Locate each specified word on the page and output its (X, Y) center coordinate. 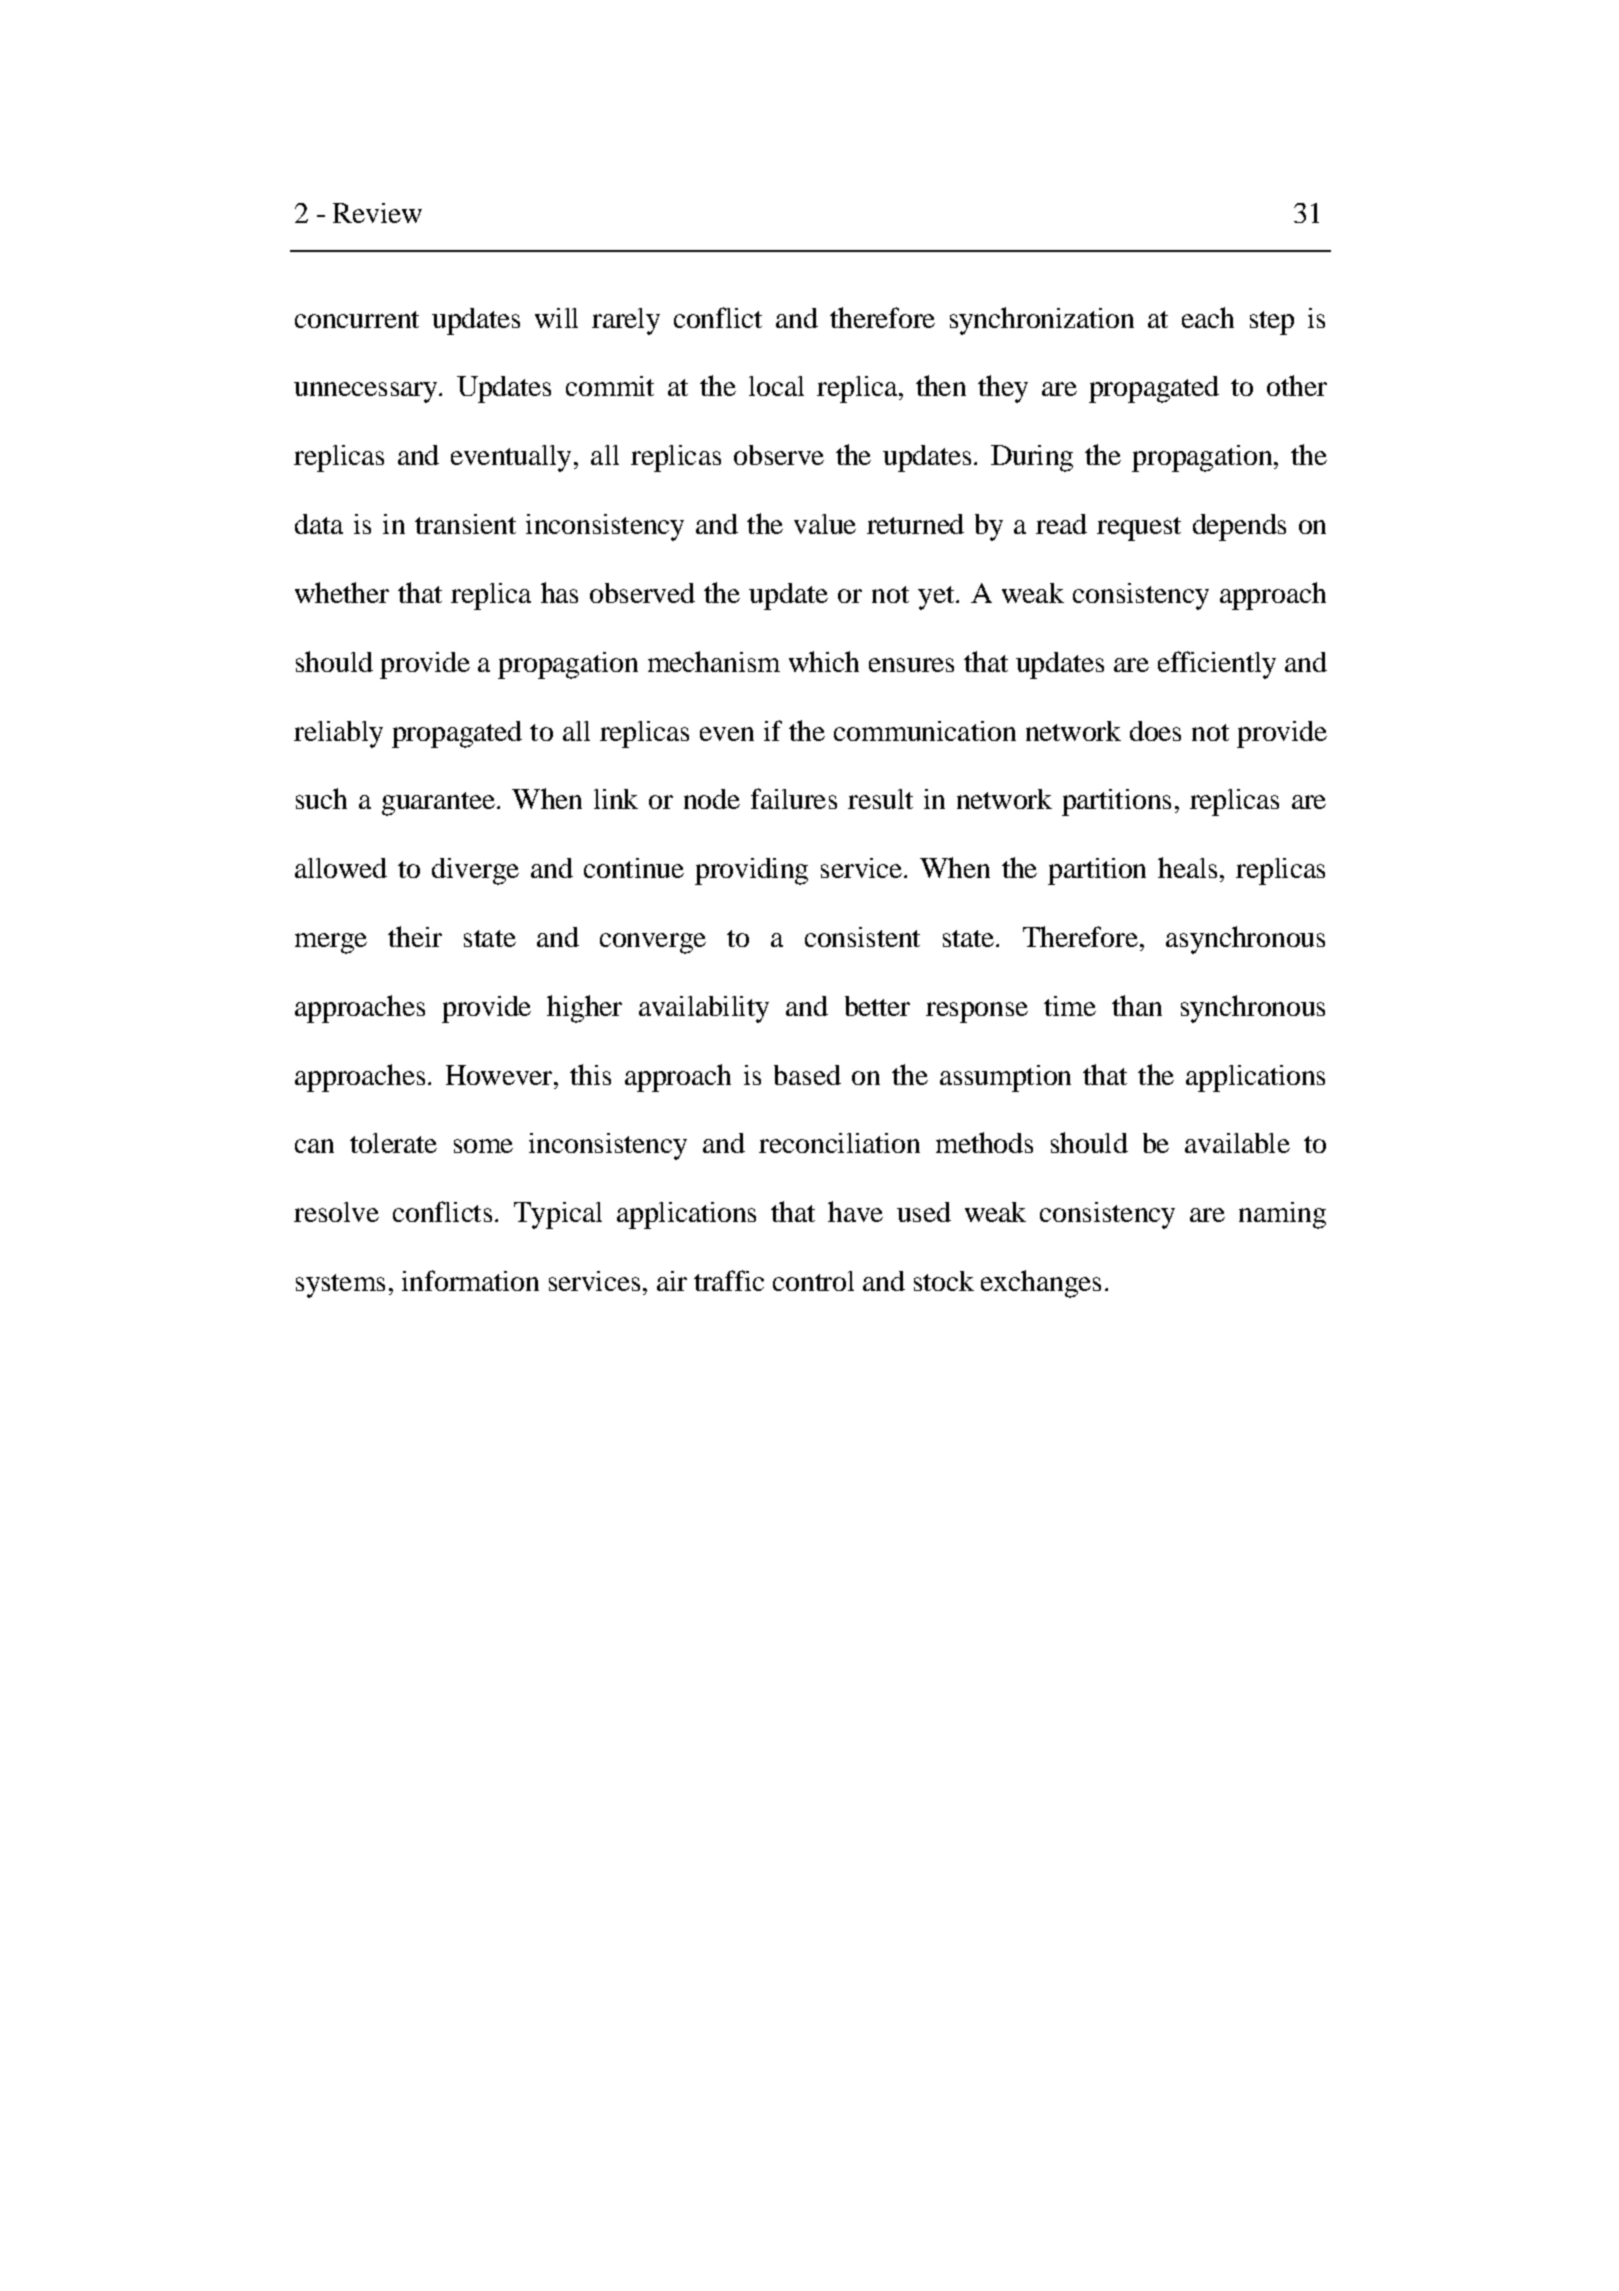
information (470, 1280)
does (1155, 731)
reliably (338, 734)
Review (377, 213)
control (813, 1281)
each (1208, 317)
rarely (626, 321)
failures (794, 798)
